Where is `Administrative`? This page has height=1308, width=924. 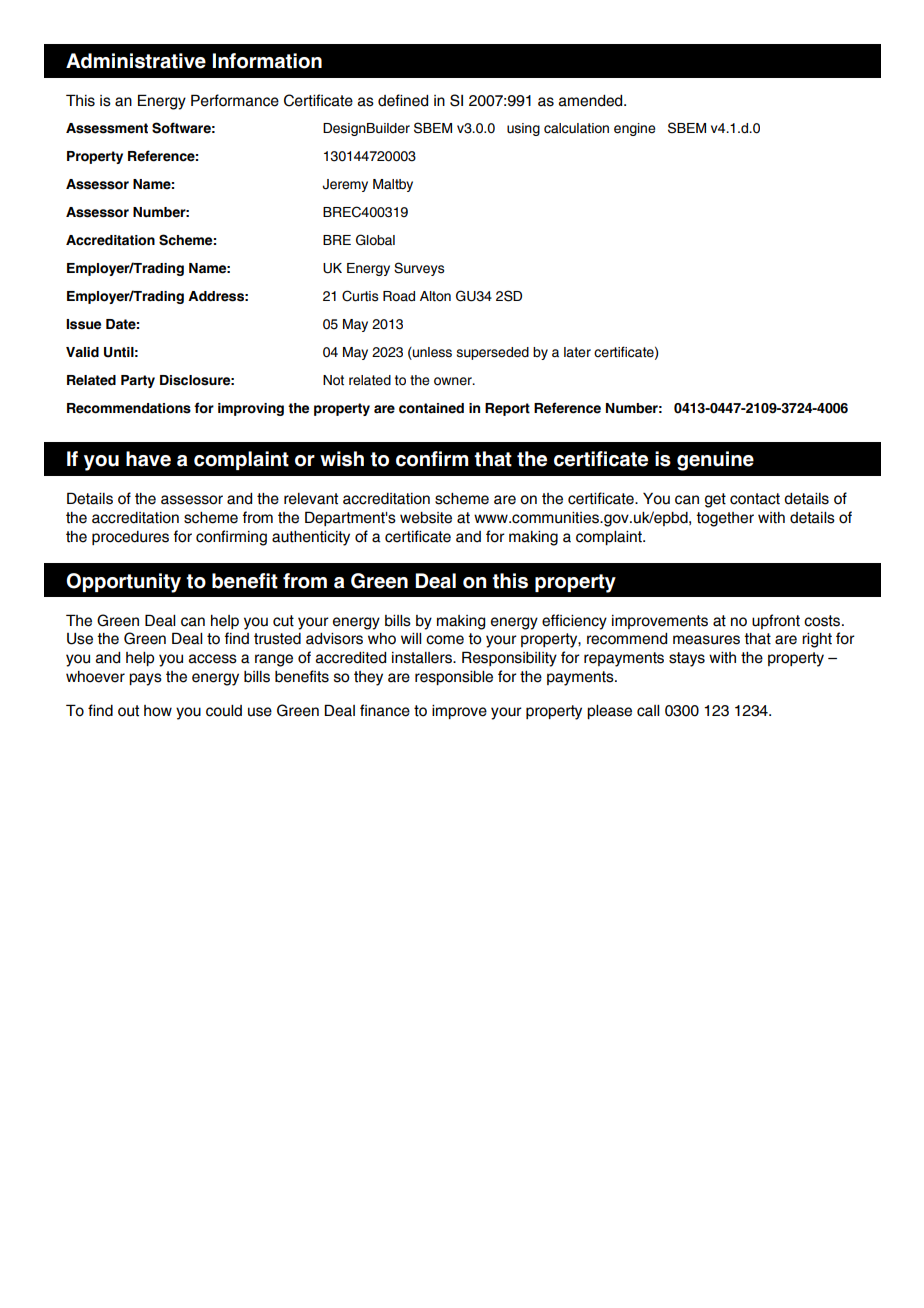
Administrative is located at coordinates (136, 61).
